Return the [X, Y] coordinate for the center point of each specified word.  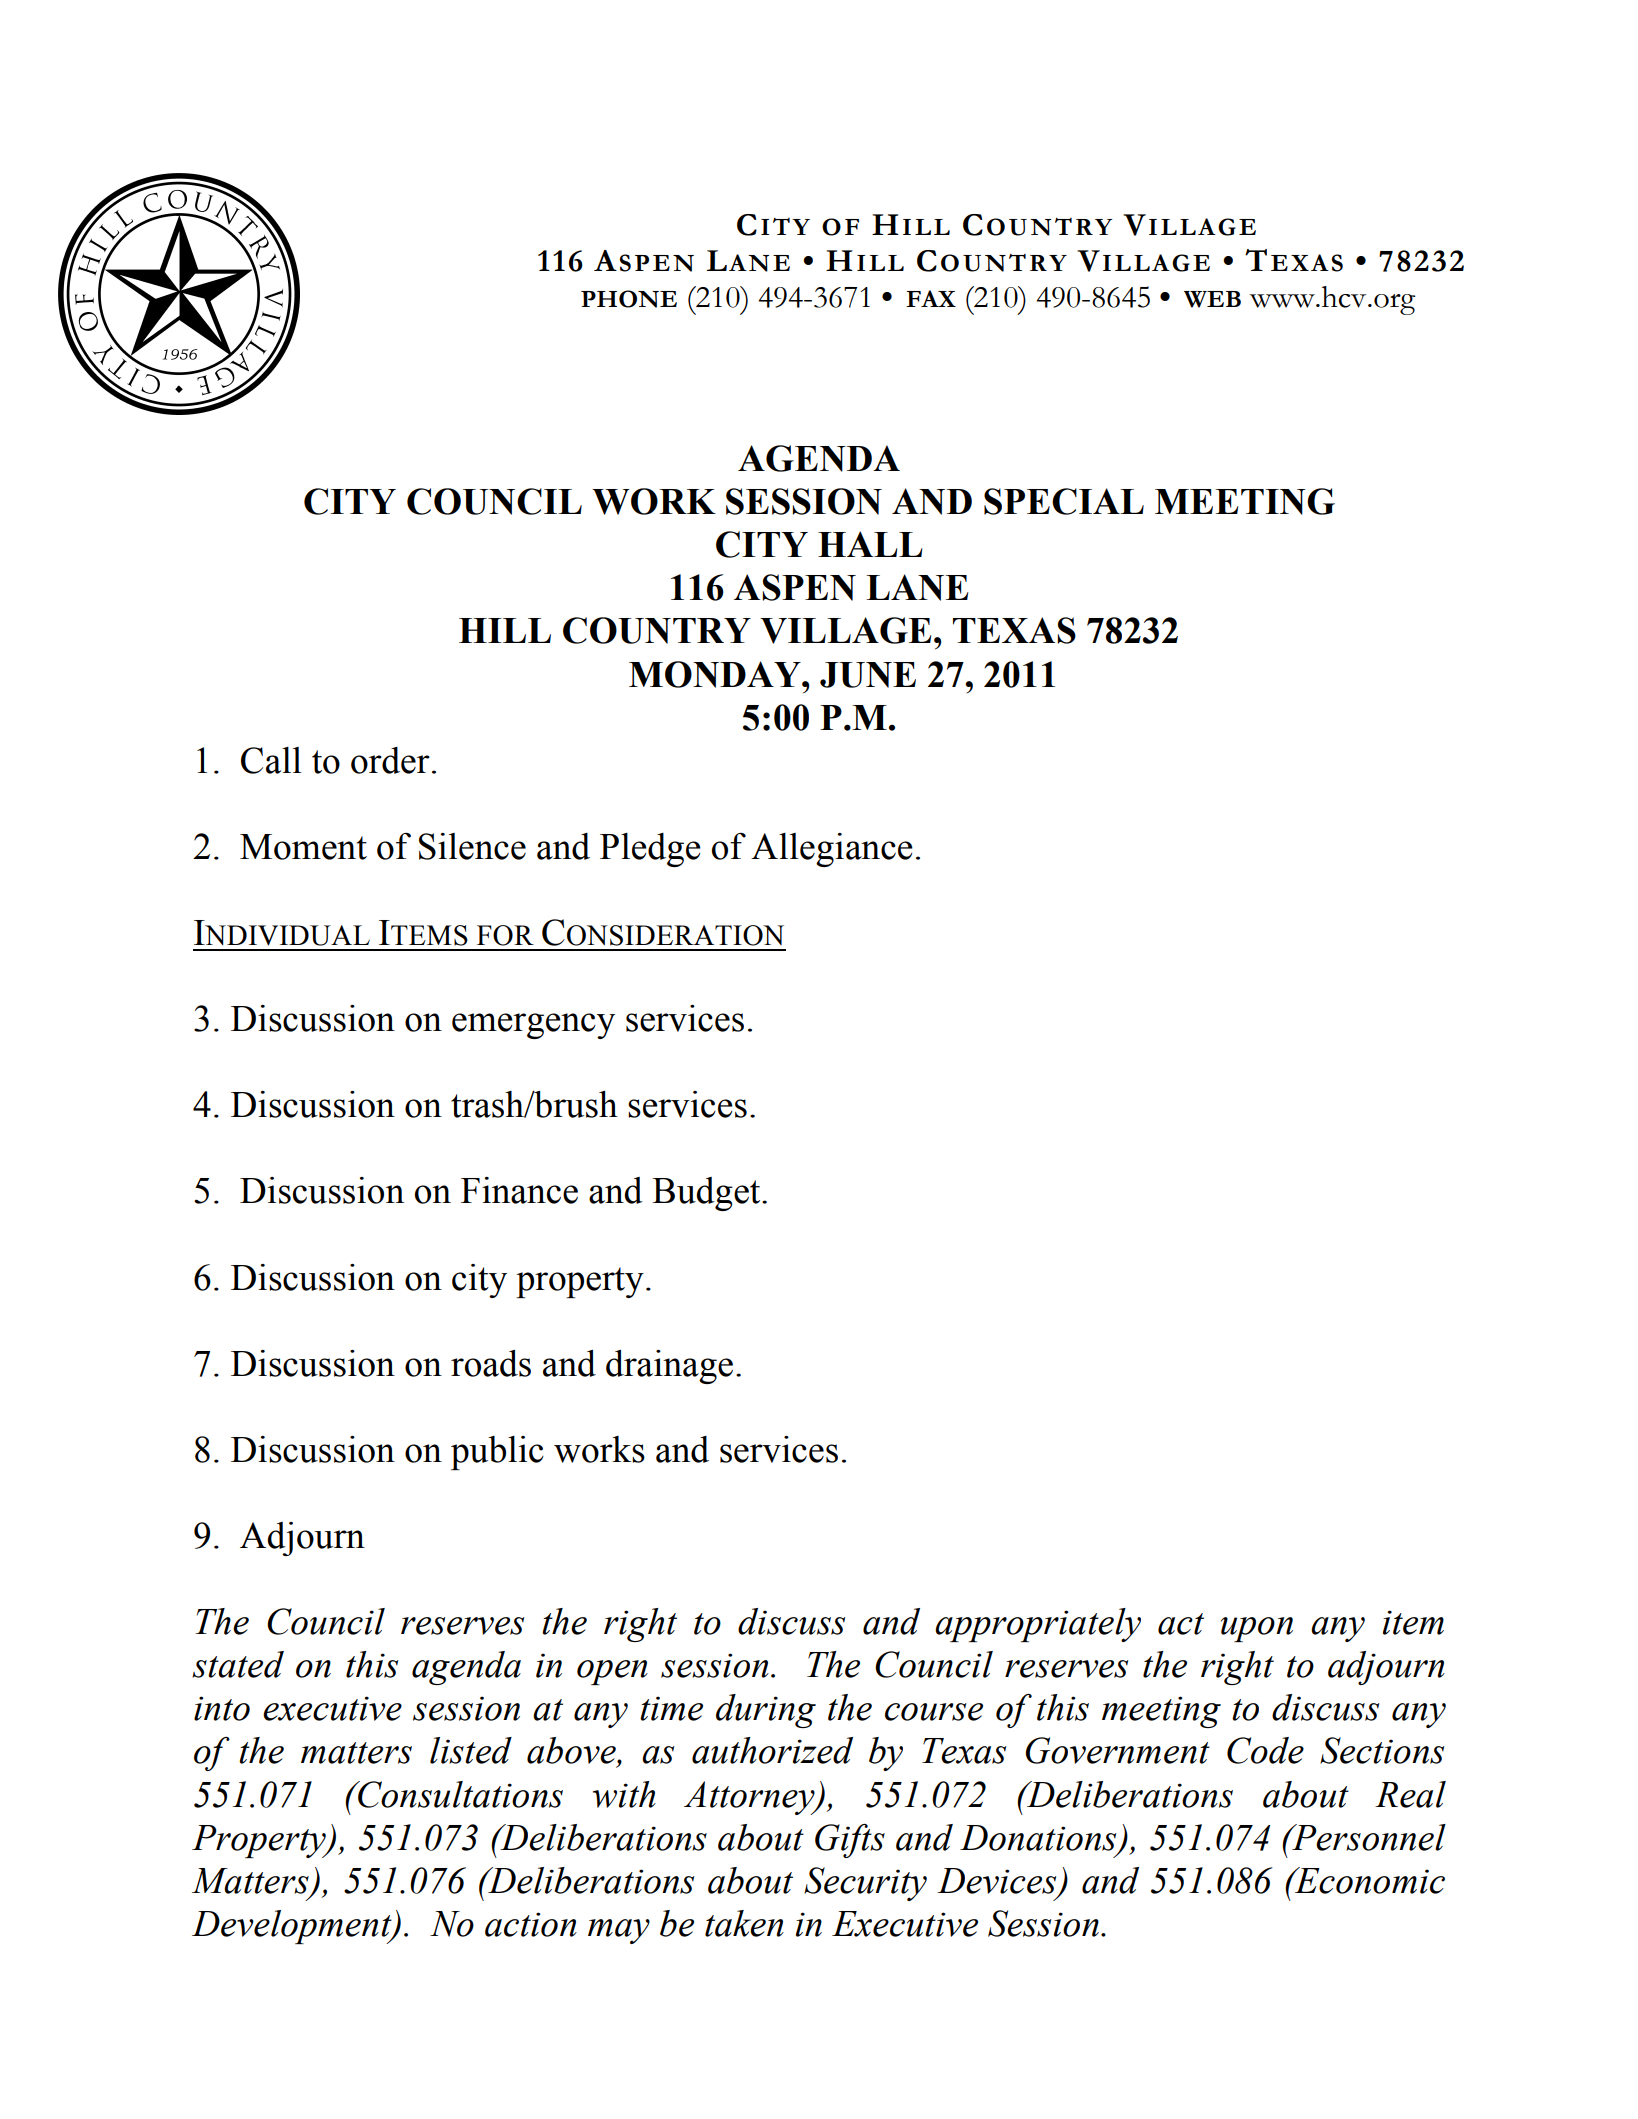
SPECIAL [1064, 501]
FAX [931, 298]
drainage [669, 1367]
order [390, 760]
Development [293, 1927]
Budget [707, 1194]
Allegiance [832, 850]
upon [1257, 1629]
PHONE [629, 299]
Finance [519, 1190]
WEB [1212, 299]
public [497, 1453]
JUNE [868, 675]
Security [865, 1884]
